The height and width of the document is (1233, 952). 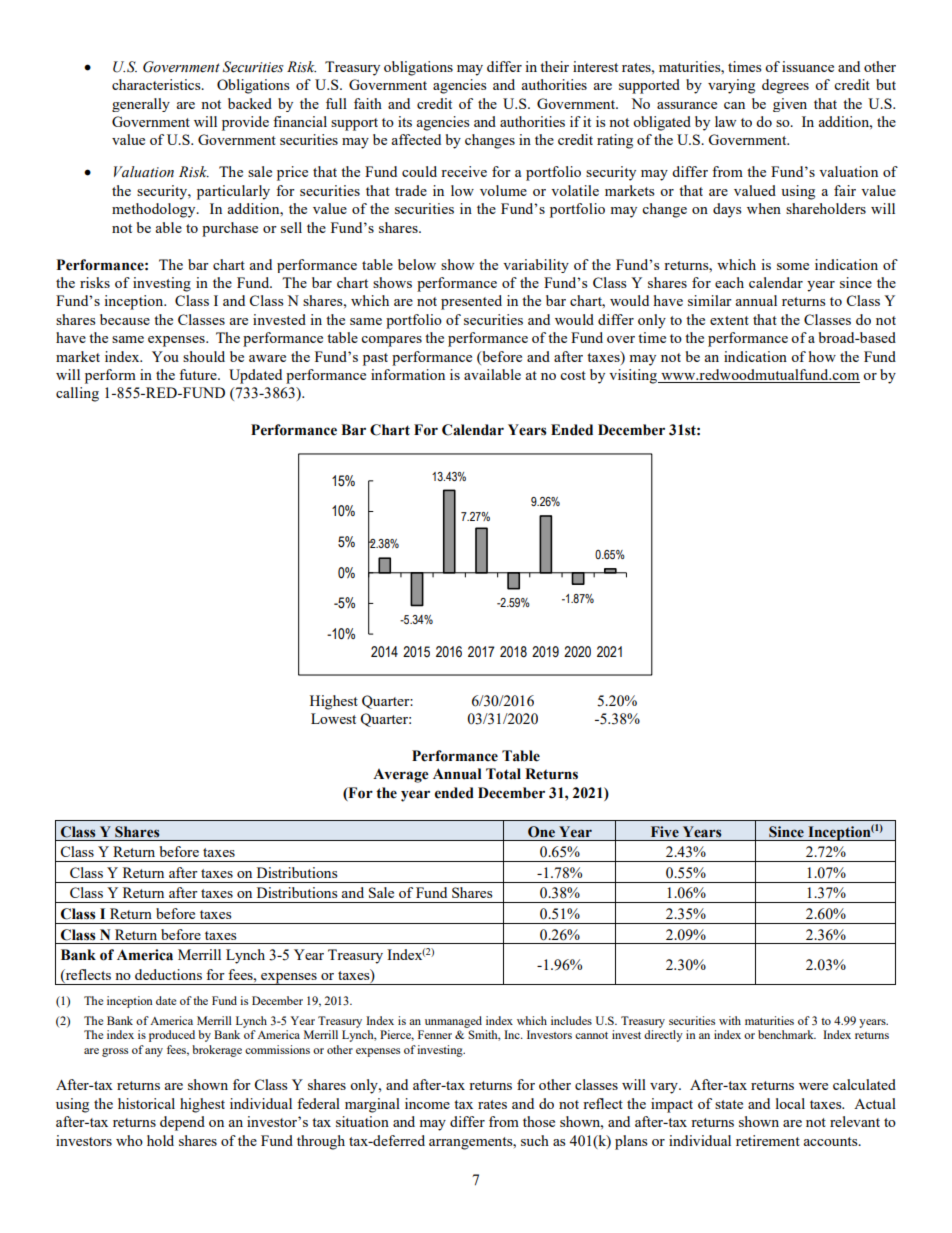 What do you see at coordinates (665, 832) in the document?
I see `Five` at bounding box center [665, 832].
